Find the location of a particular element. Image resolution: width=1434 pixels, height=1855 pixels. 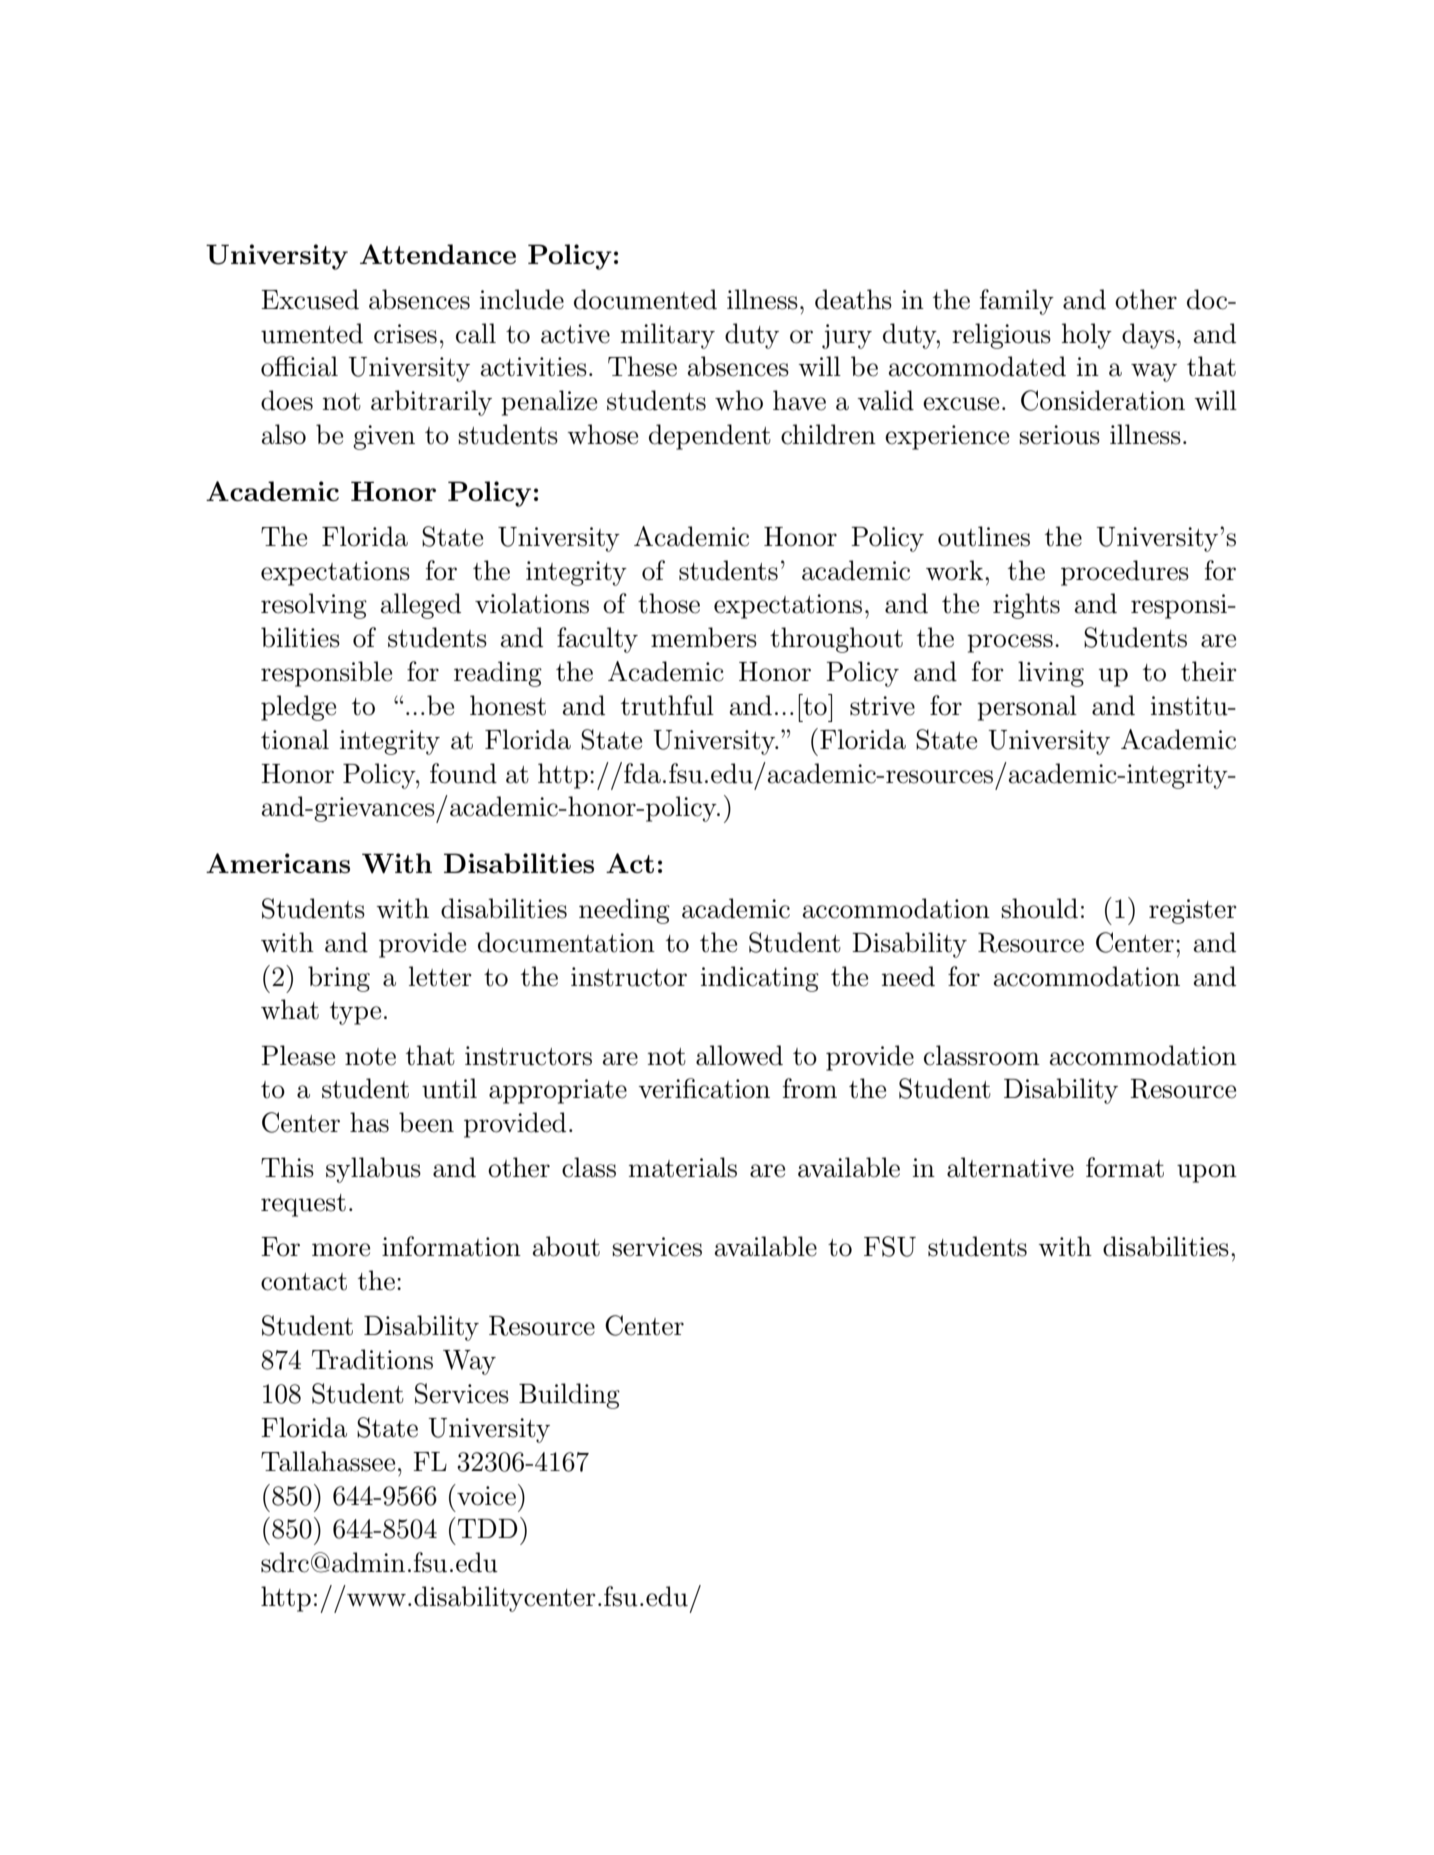

holy is located at coordinates (1087, 336).
